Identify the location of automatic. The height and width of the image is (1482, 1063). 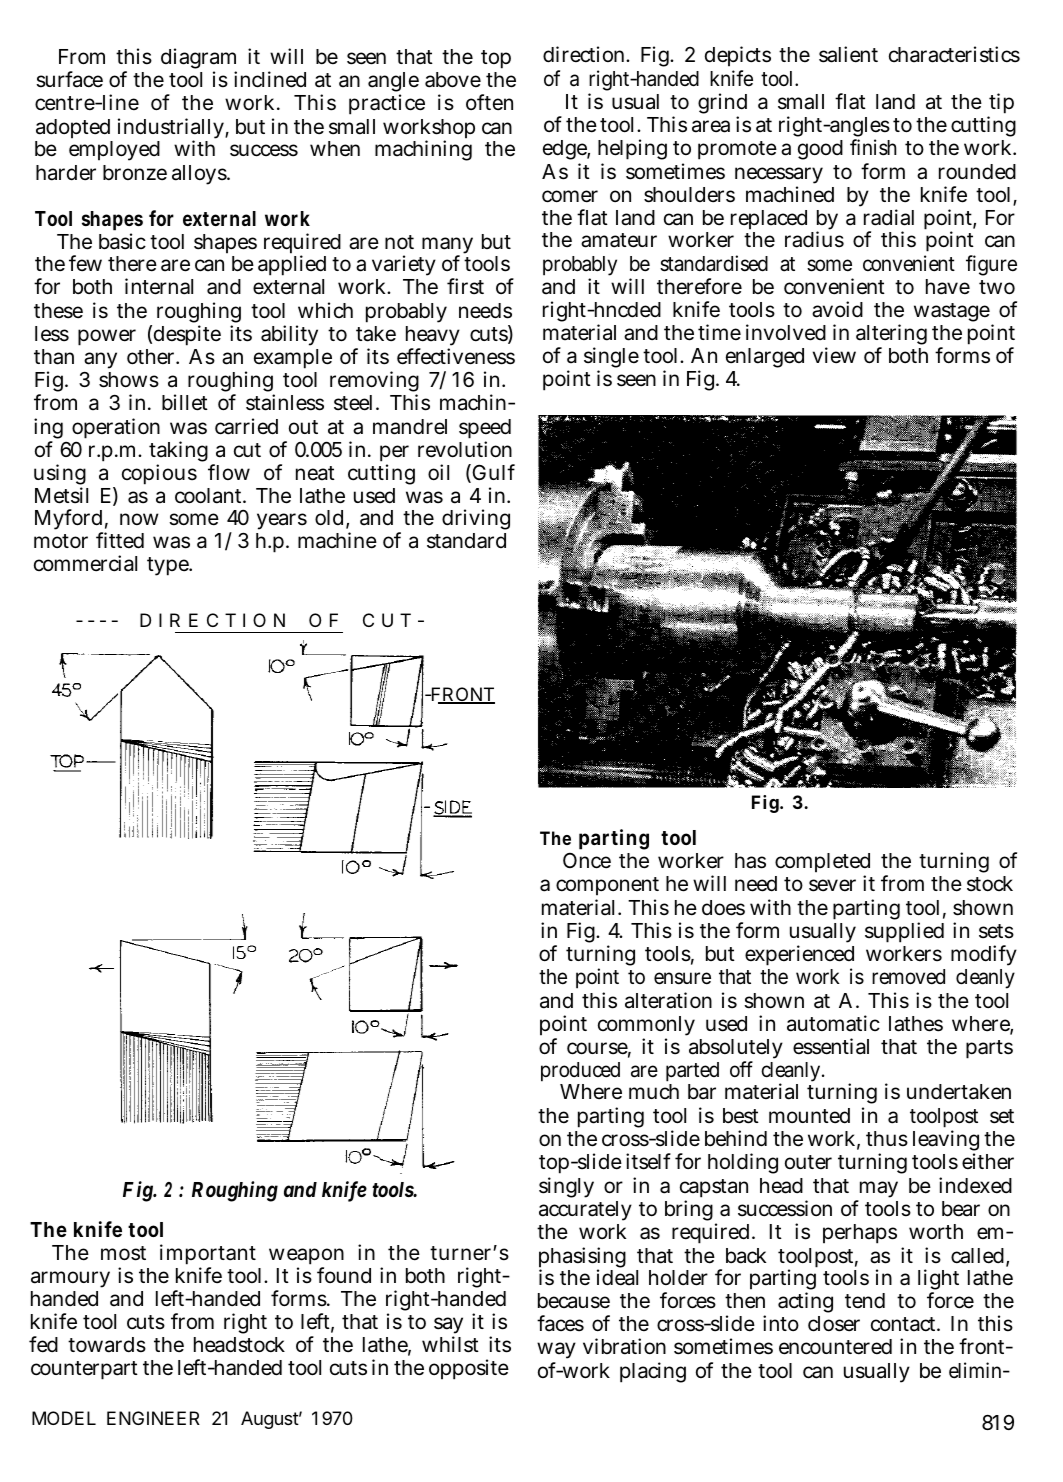
(833, 1023).
